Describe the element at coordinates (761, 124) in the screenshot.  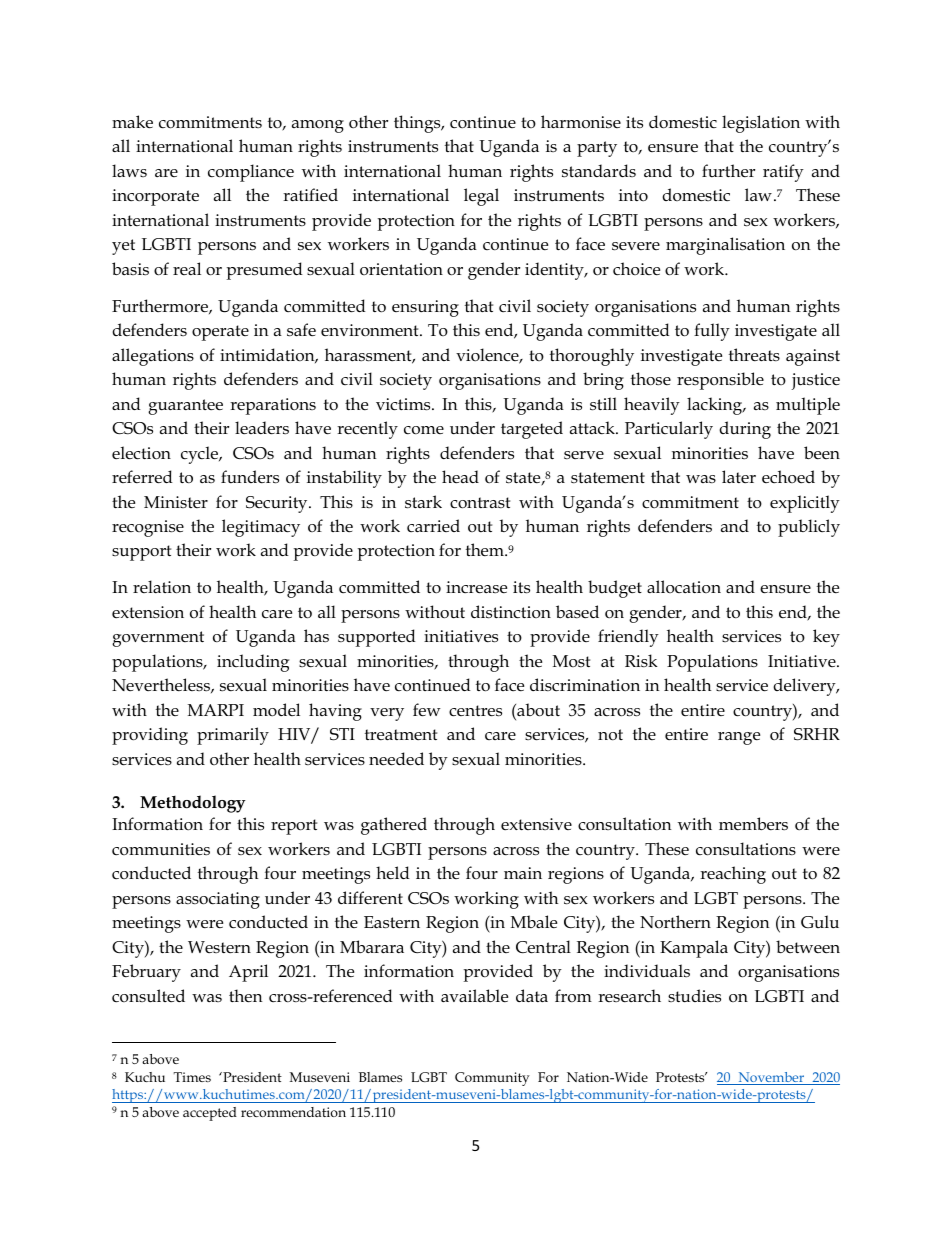
I see `legislation` at that location.
